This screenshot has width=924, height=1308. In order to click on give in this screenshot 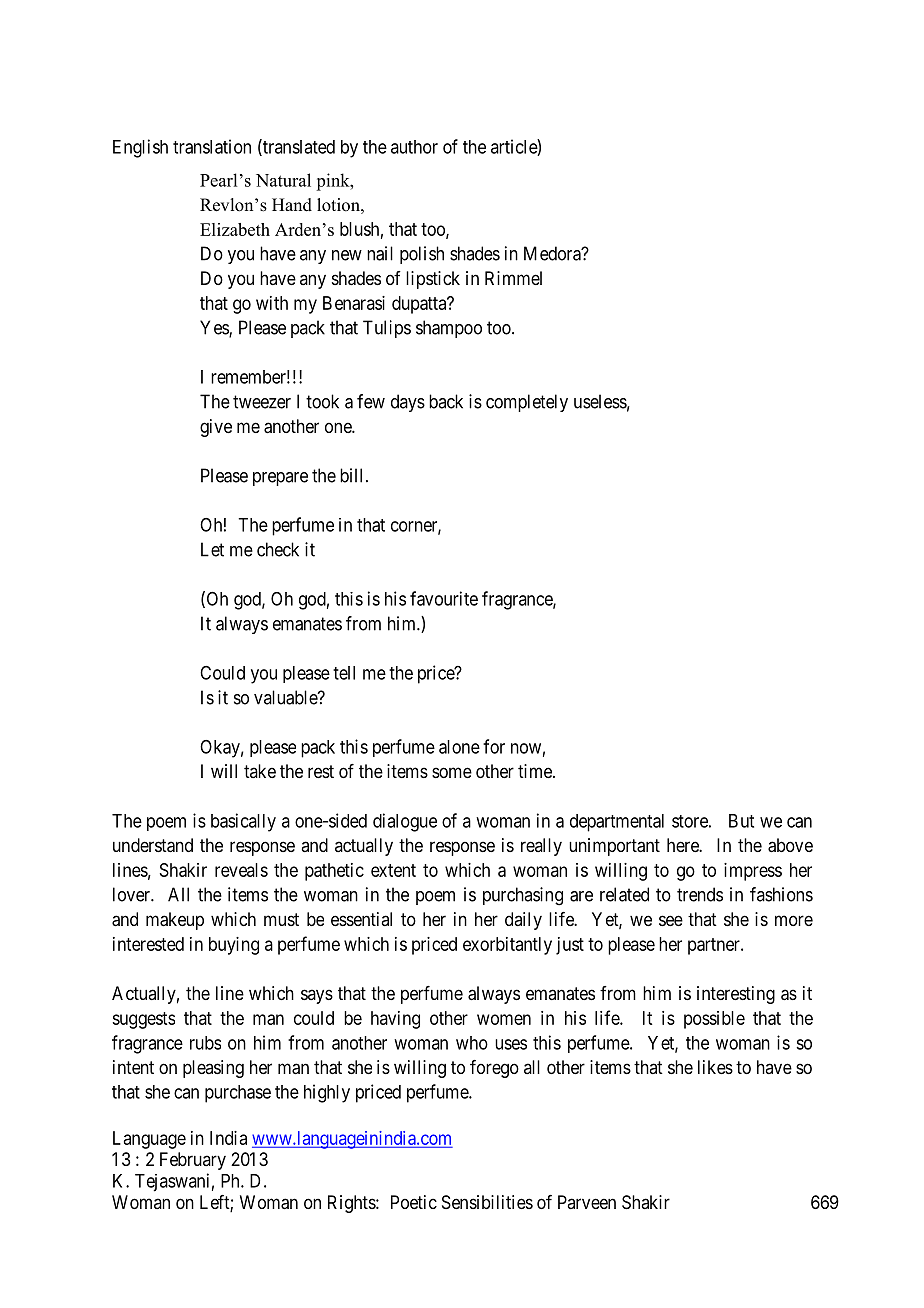, I will do `click(216, 428)`.
